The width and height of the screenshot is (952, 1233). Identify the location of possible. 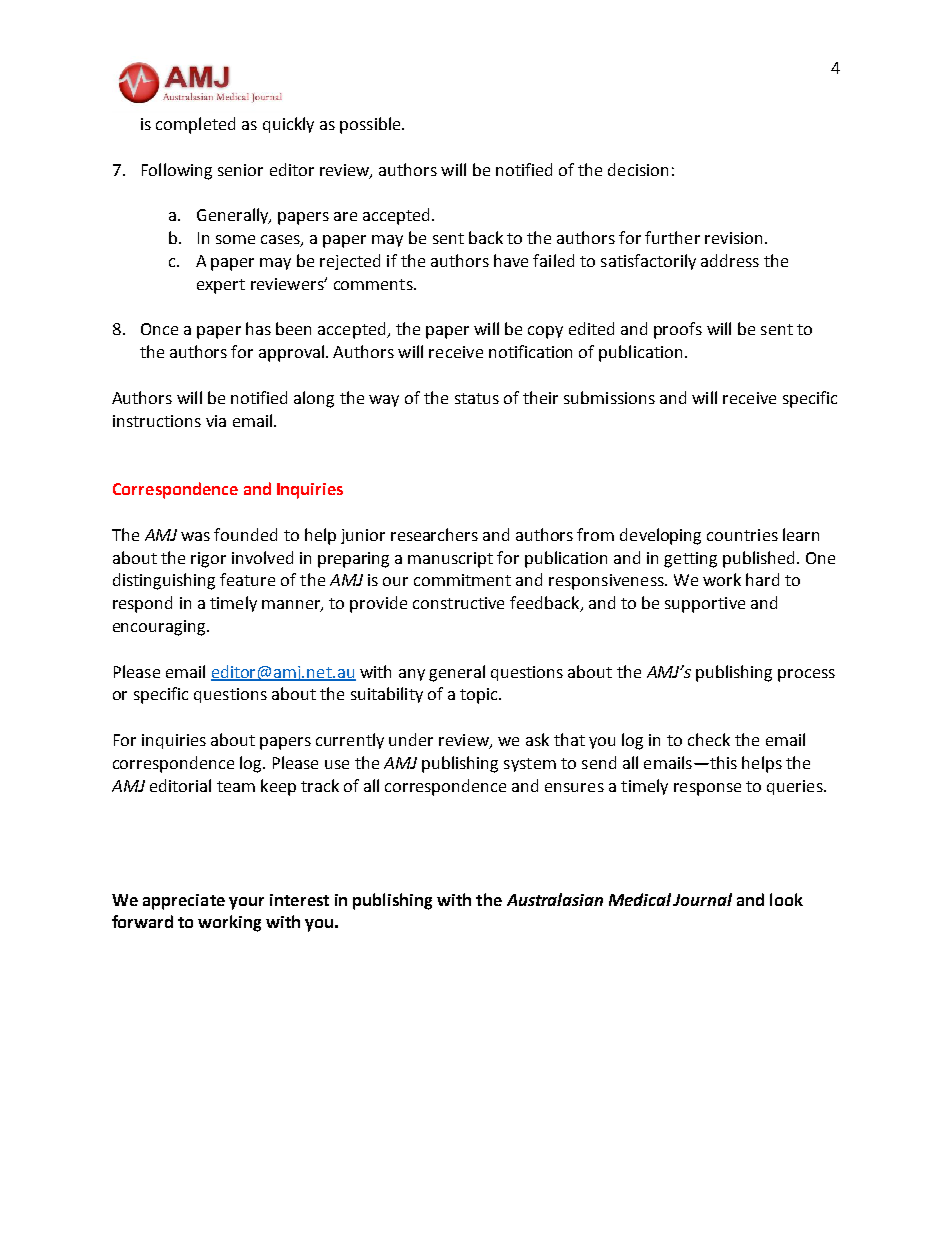
(371, 125).
